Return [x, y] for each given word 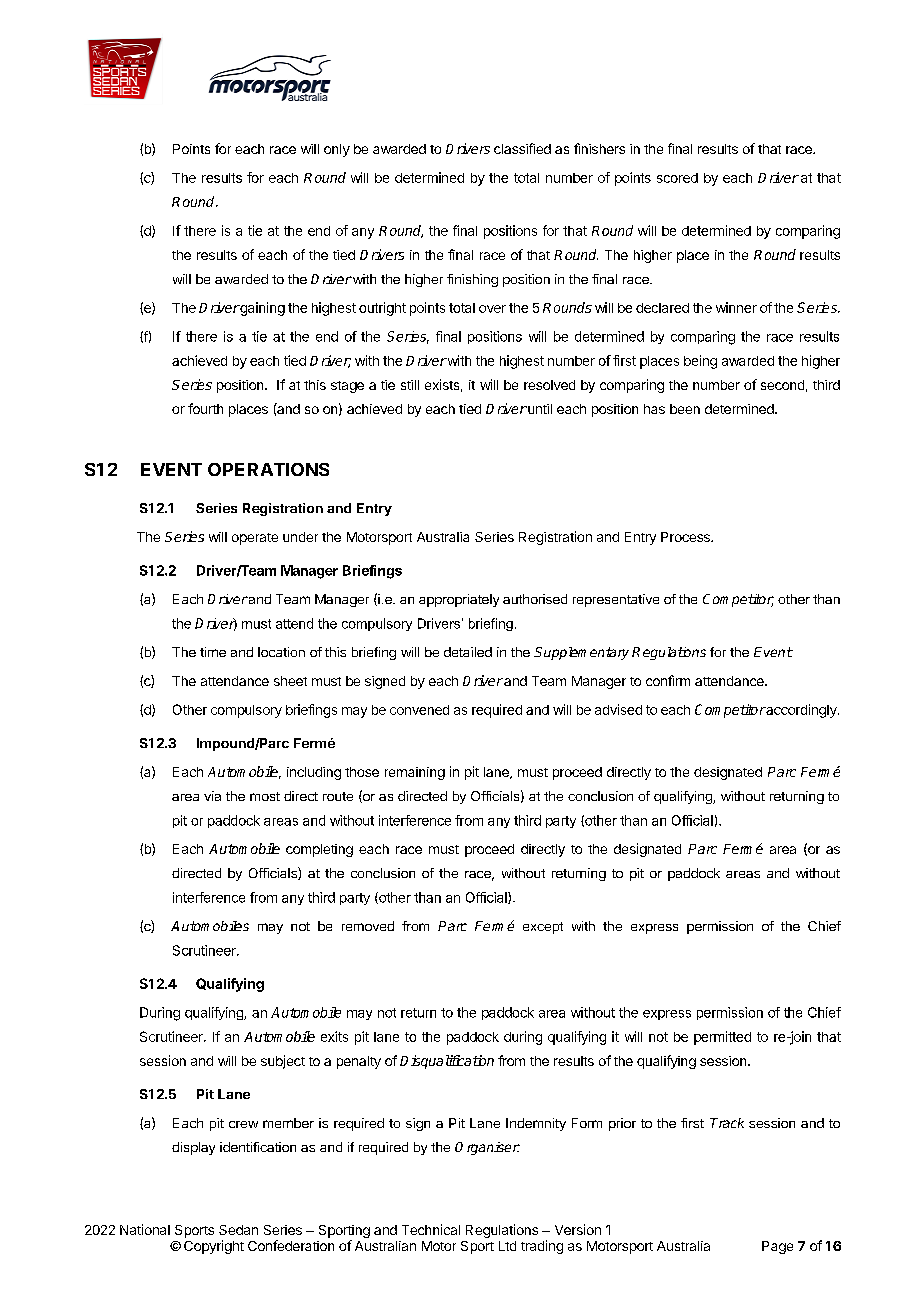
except [543, 928]
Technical [431, 1229]
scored [677, 178]
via [212, 796]
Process [686, 537]
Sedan [238, 1230]
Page [777, 1247]
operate [255, 539]
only [337, 150]
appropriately [459, 600]
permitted [722, 1038]
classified [522, 148]
